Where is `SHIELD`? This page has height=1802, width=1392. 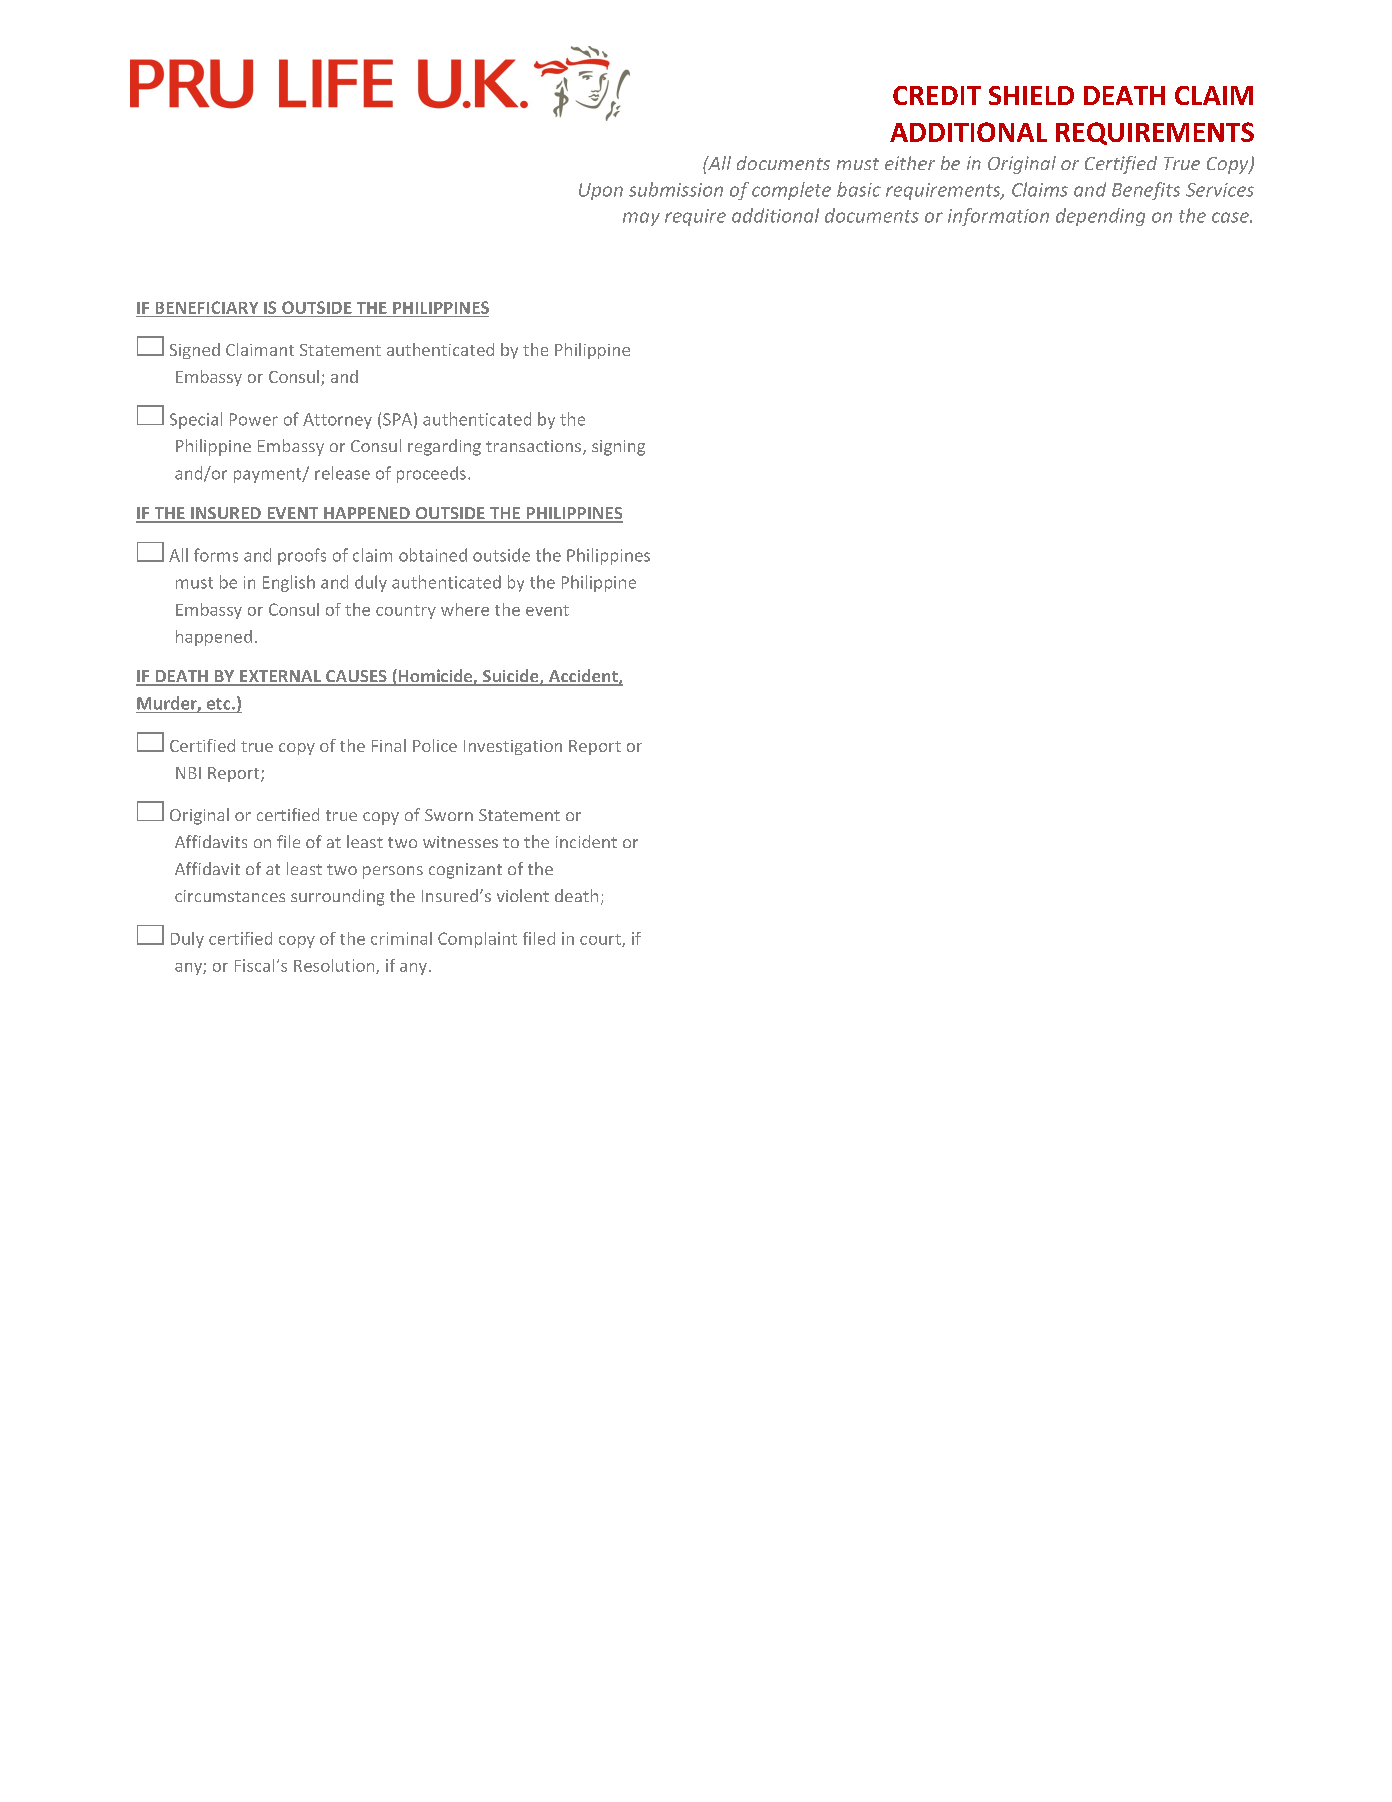
SHIELD is located at coordinates (1031, 95).
